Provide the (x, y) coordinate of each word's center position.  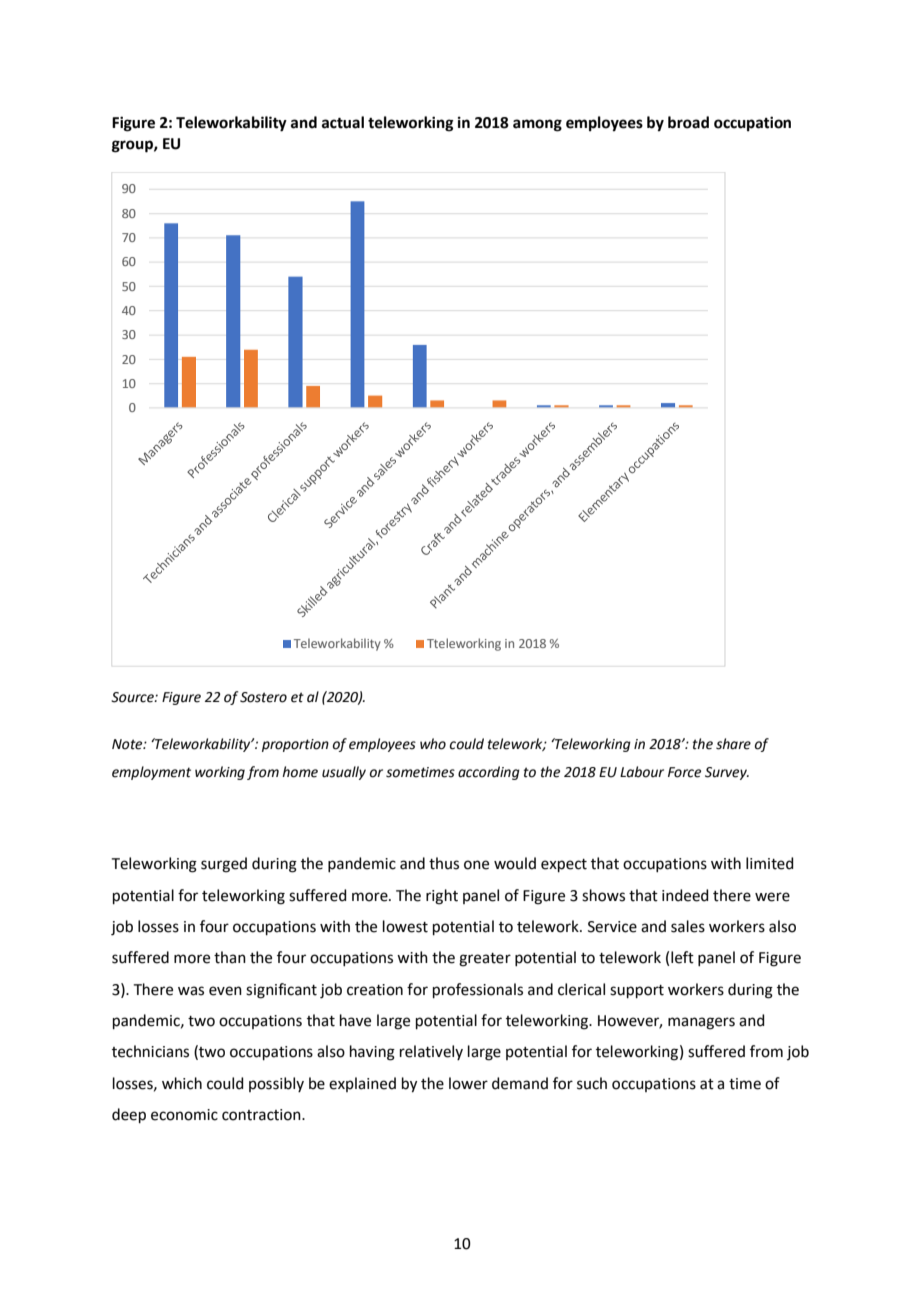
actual (343, 122)
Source (133, 697)
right (442, 897)
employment (151, 773)
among (537, 125)
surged (224, 865)
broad (688, 122)
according (489, 773)
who (433, 744)
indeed (685, 895)
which (182, 1083)
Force (684, 772)
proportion (295, 745)
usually (344, 773)
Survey (727, 773)
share (733, 744)
